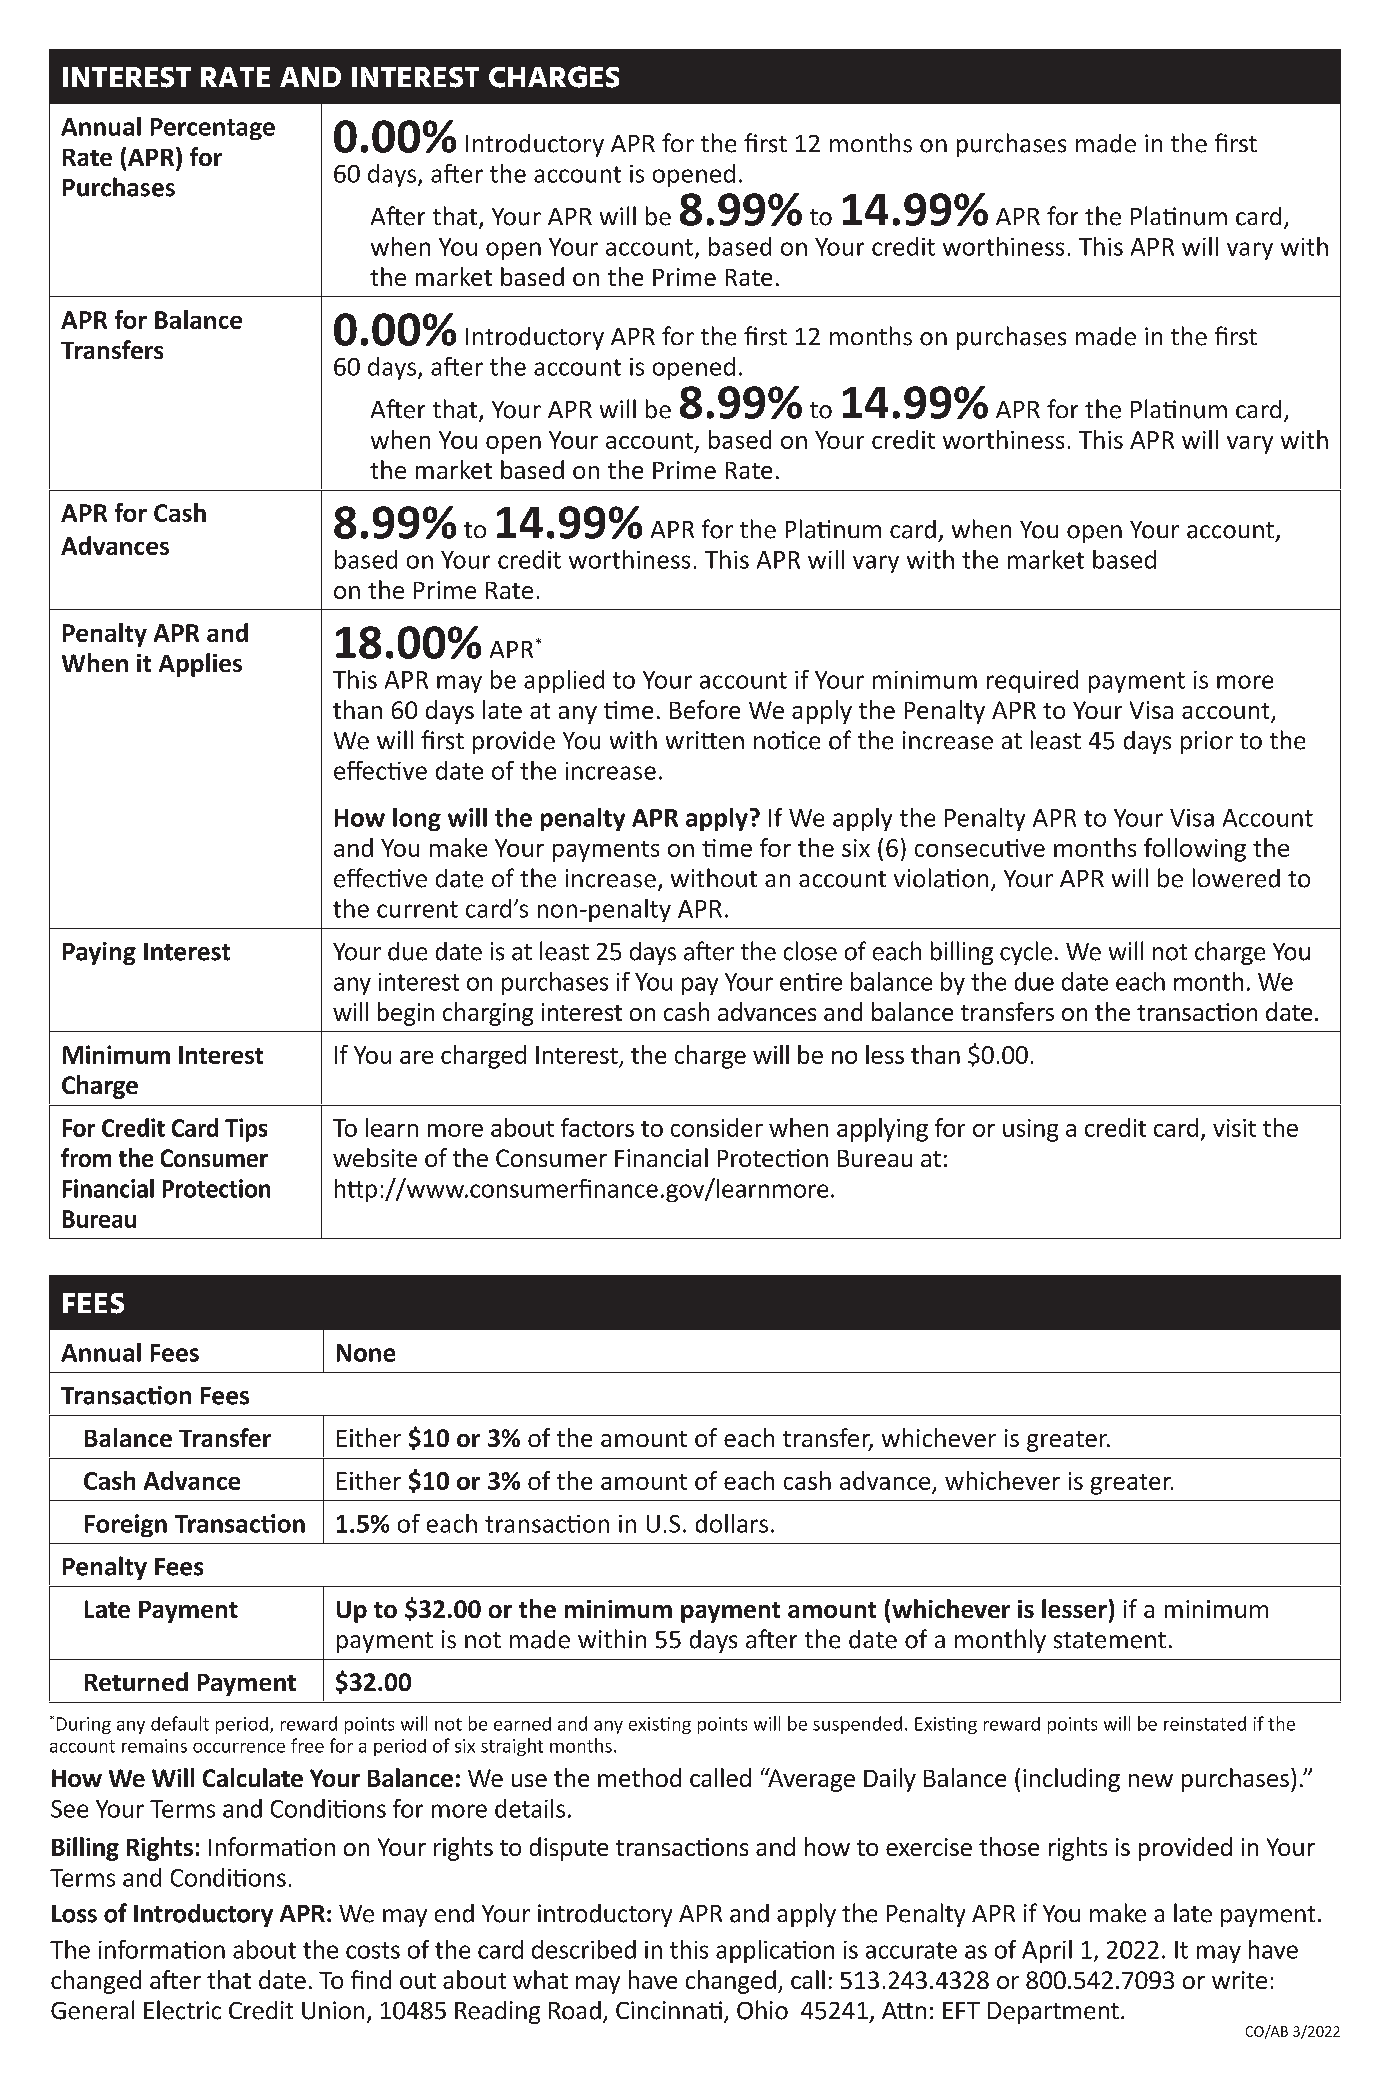 The width and height of the document is (1390, 2085). Describe the element at coordinates (564, 681) in the document. I see `applied` at that location.
